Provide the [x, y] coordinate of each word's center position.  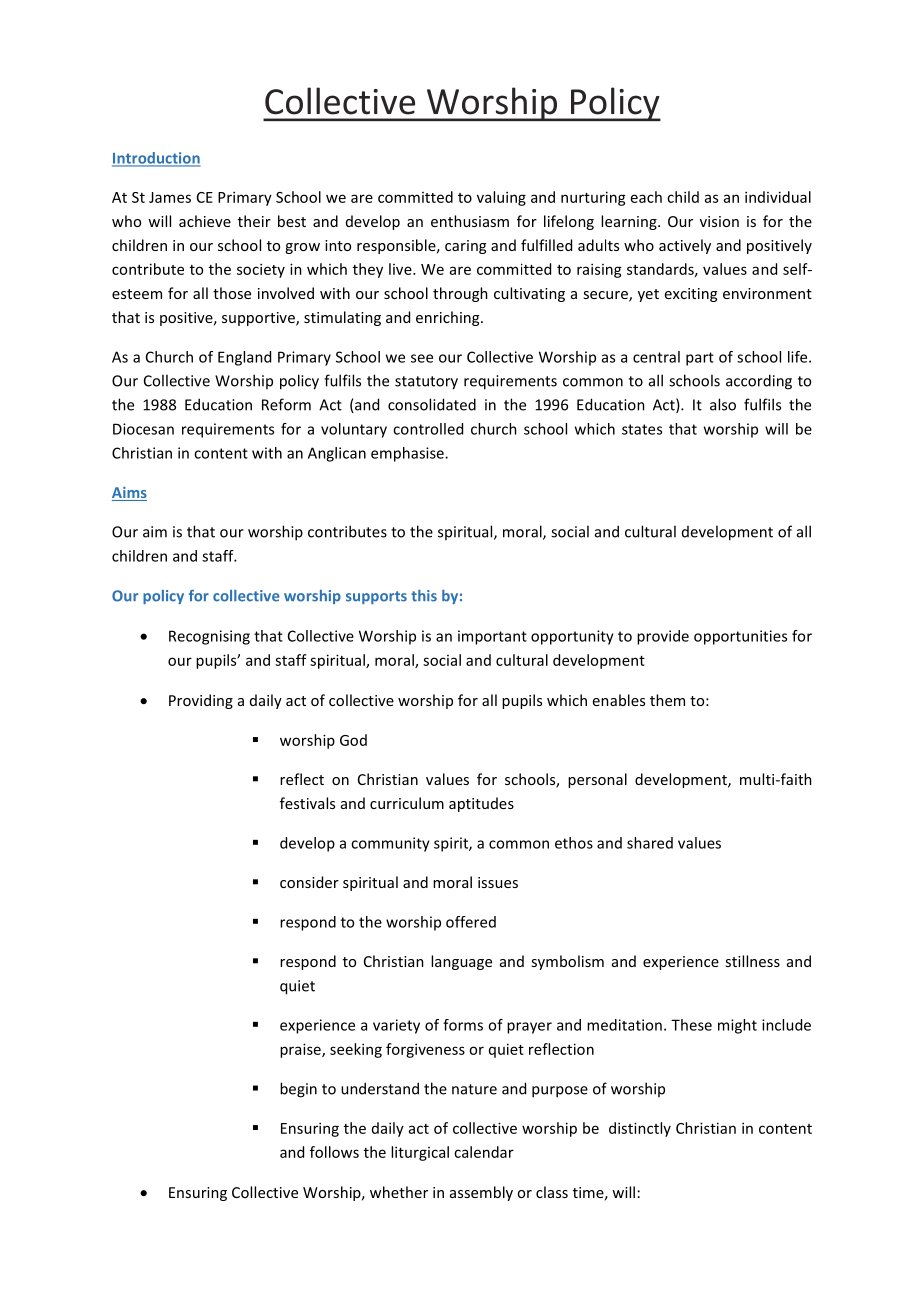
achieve [205, 221]
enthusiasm [470, 221]
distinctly [640, 1129]
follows [334, 1152]
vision [719, 221]
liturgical [420, 1153]
